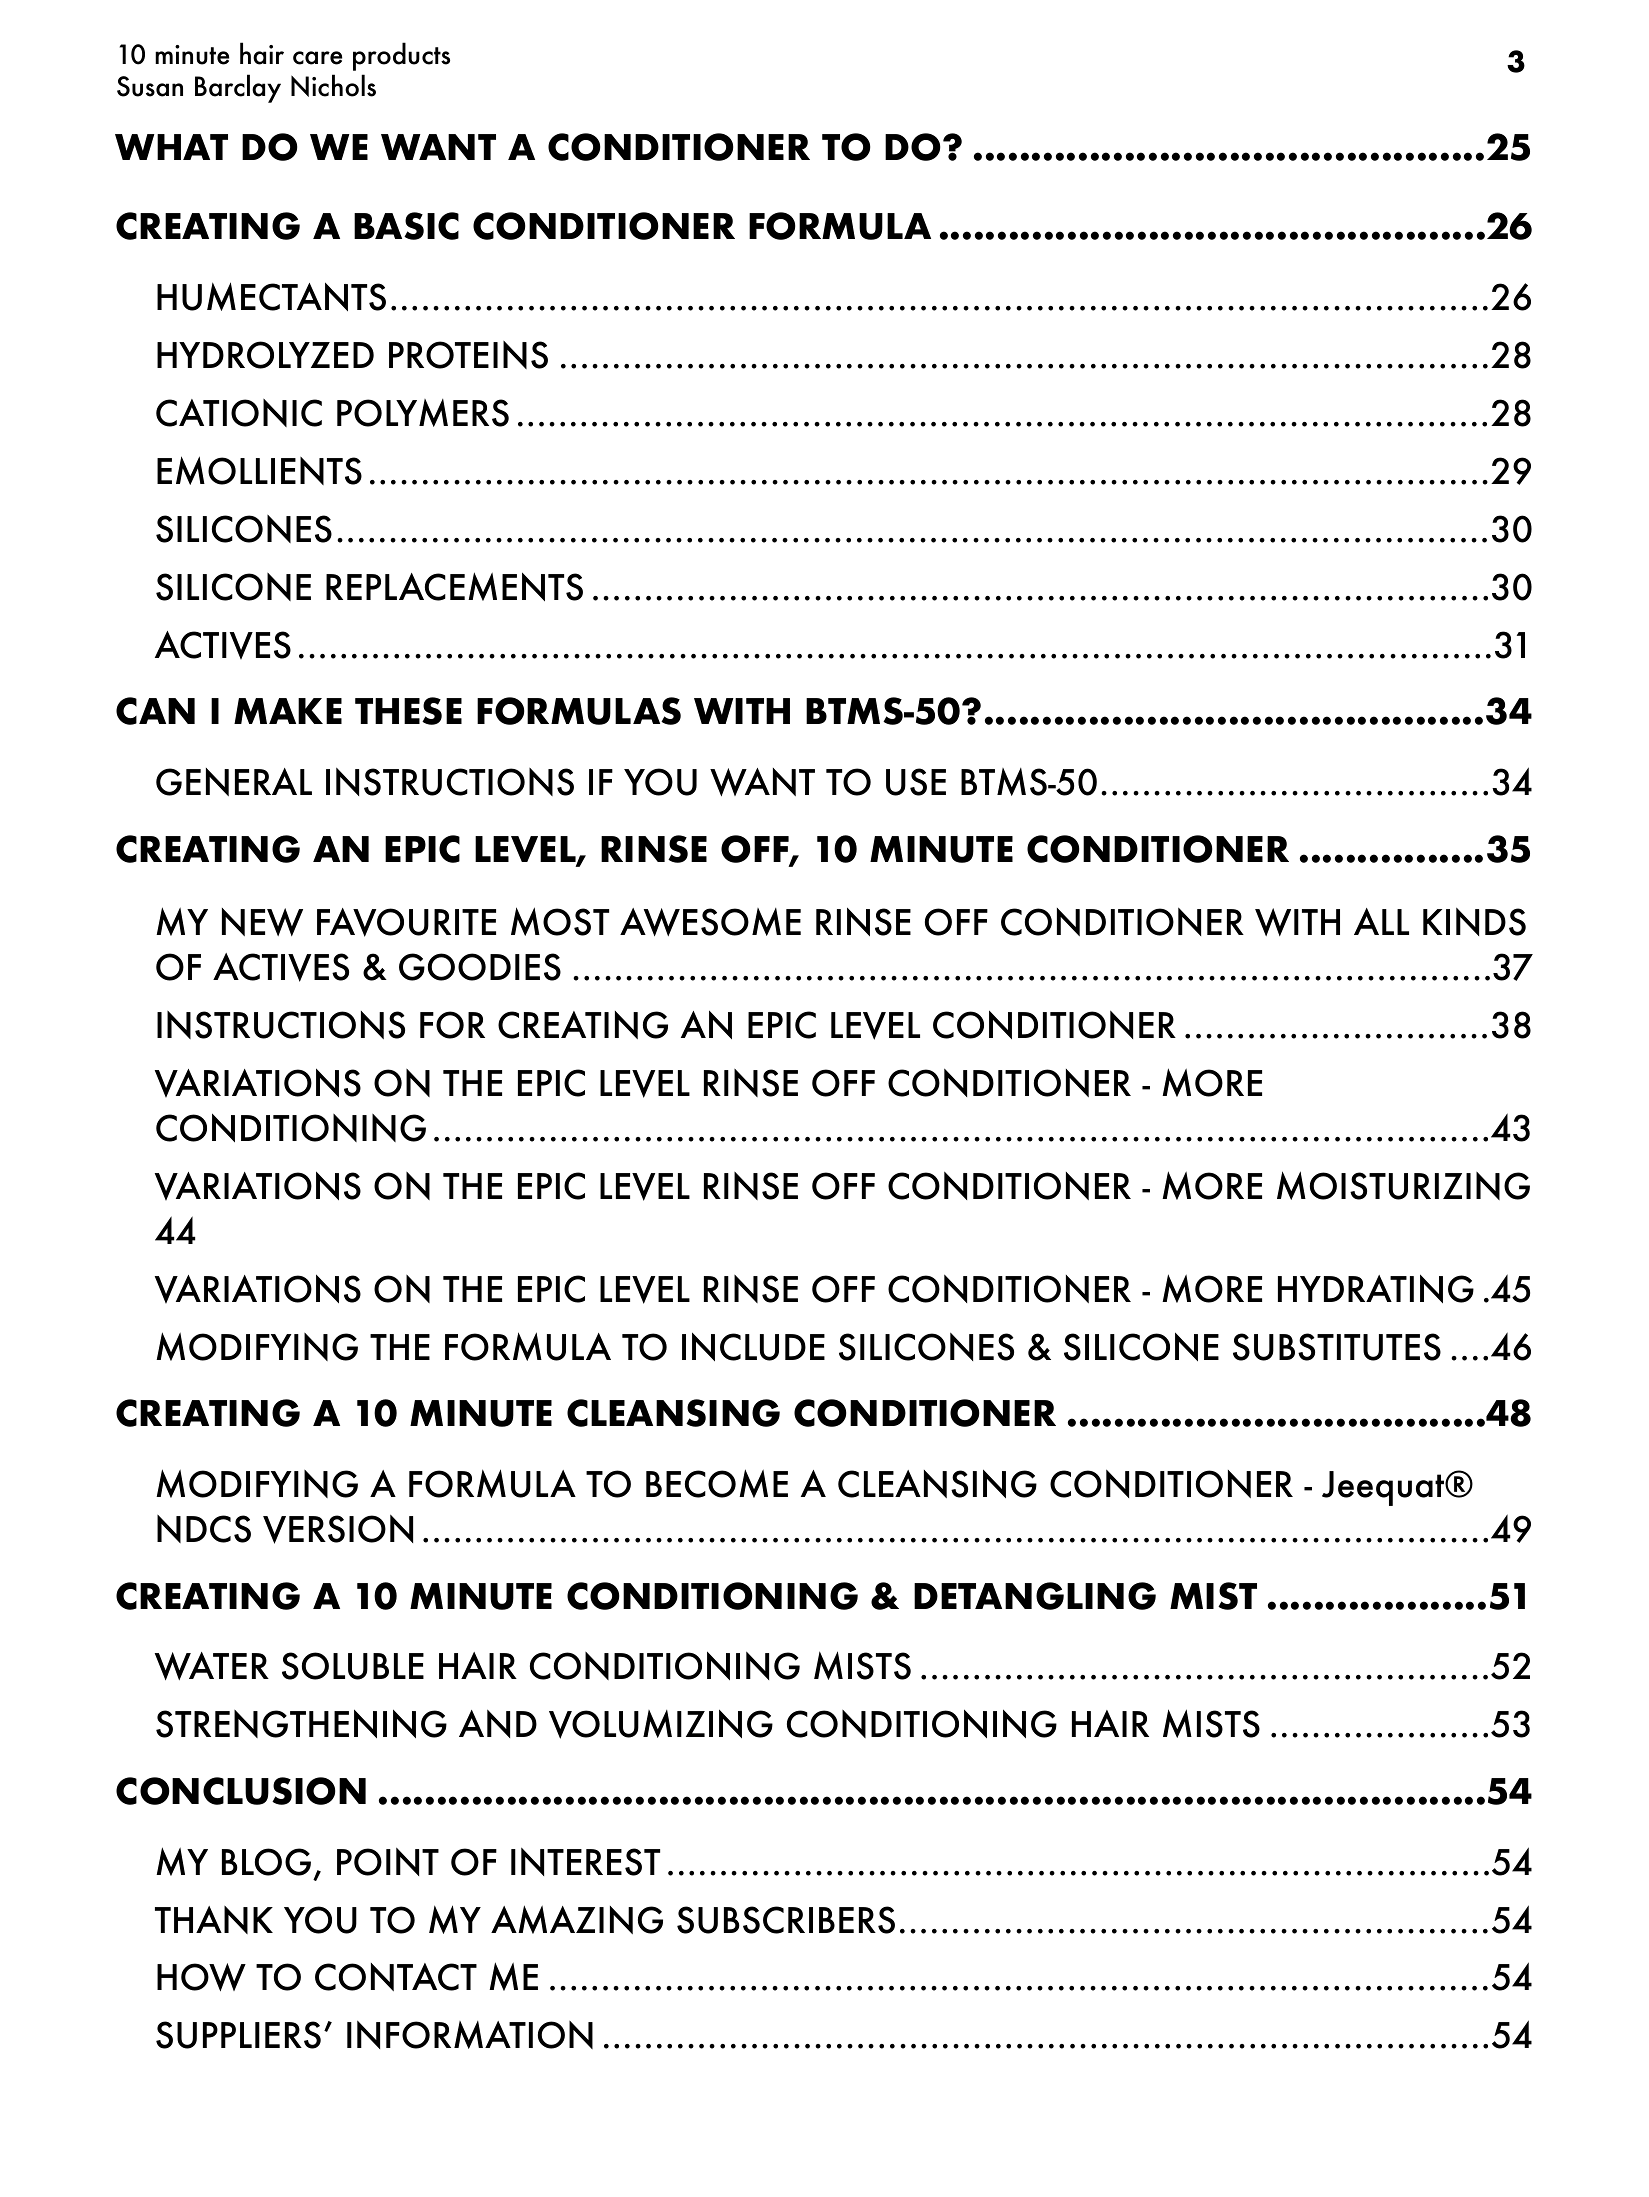  Describe the element at coordinates (468, 355) in the screenshot. I see `PROTEINS` at that location.
